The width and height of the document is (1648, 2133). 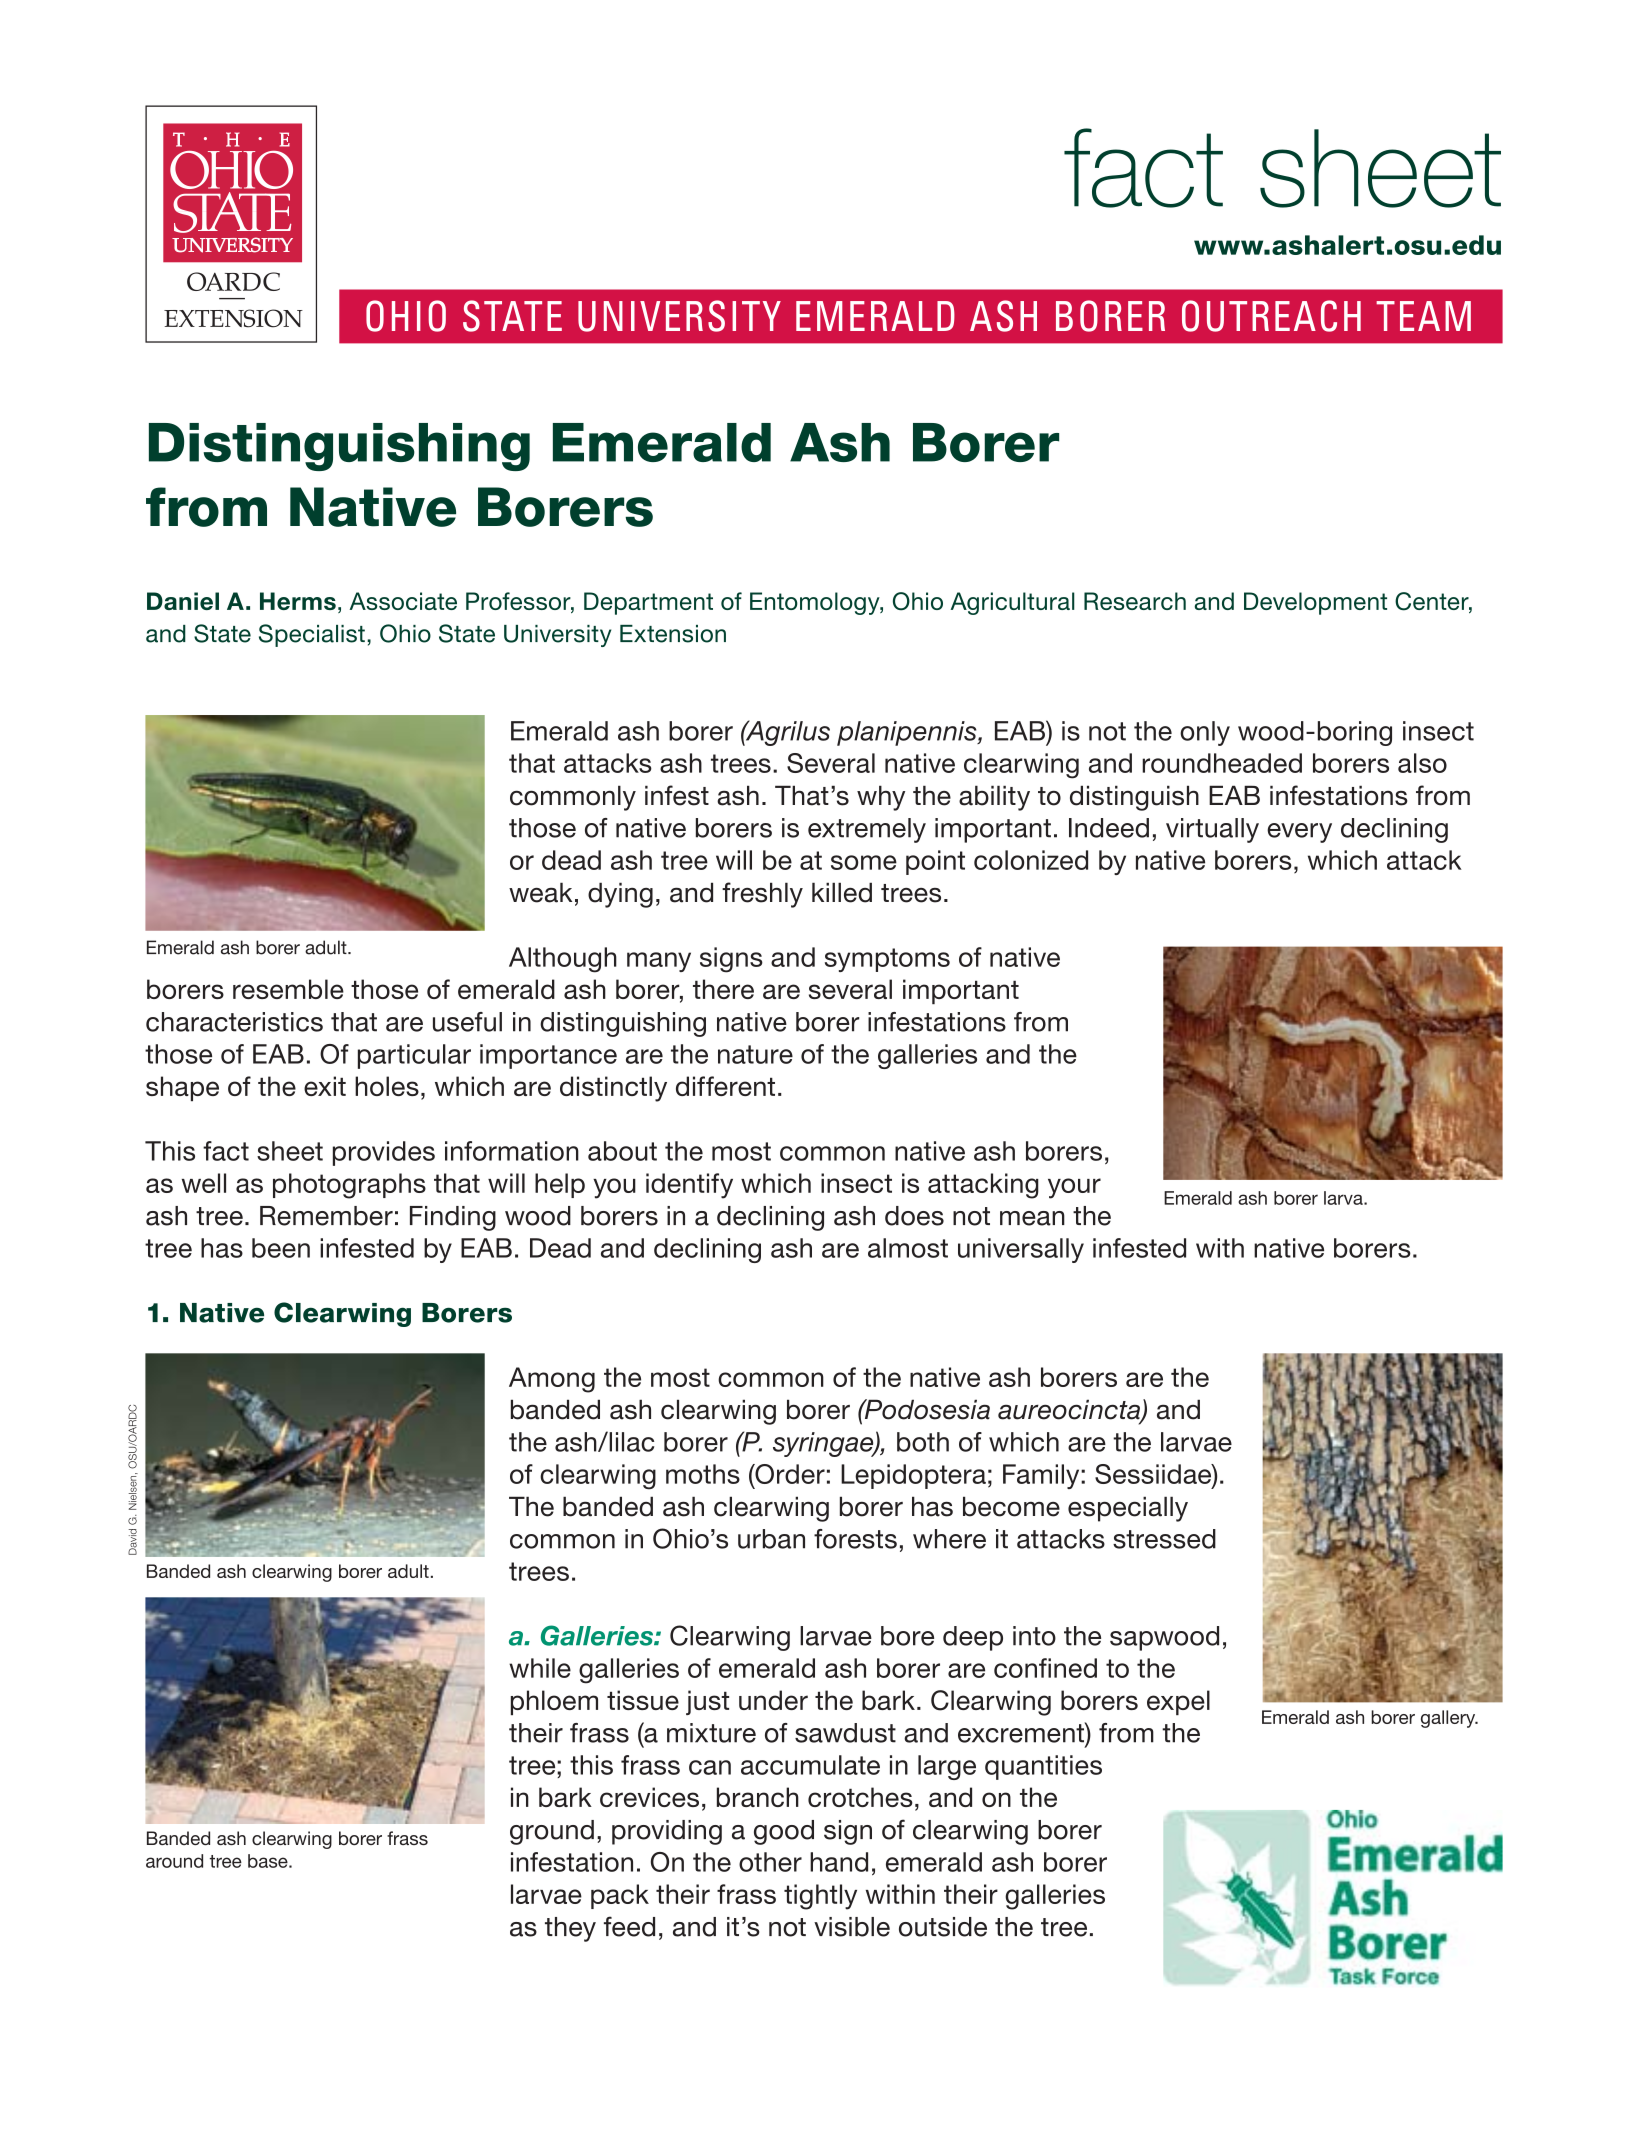 I want to click on Development, so click(x=1315, y=603).
